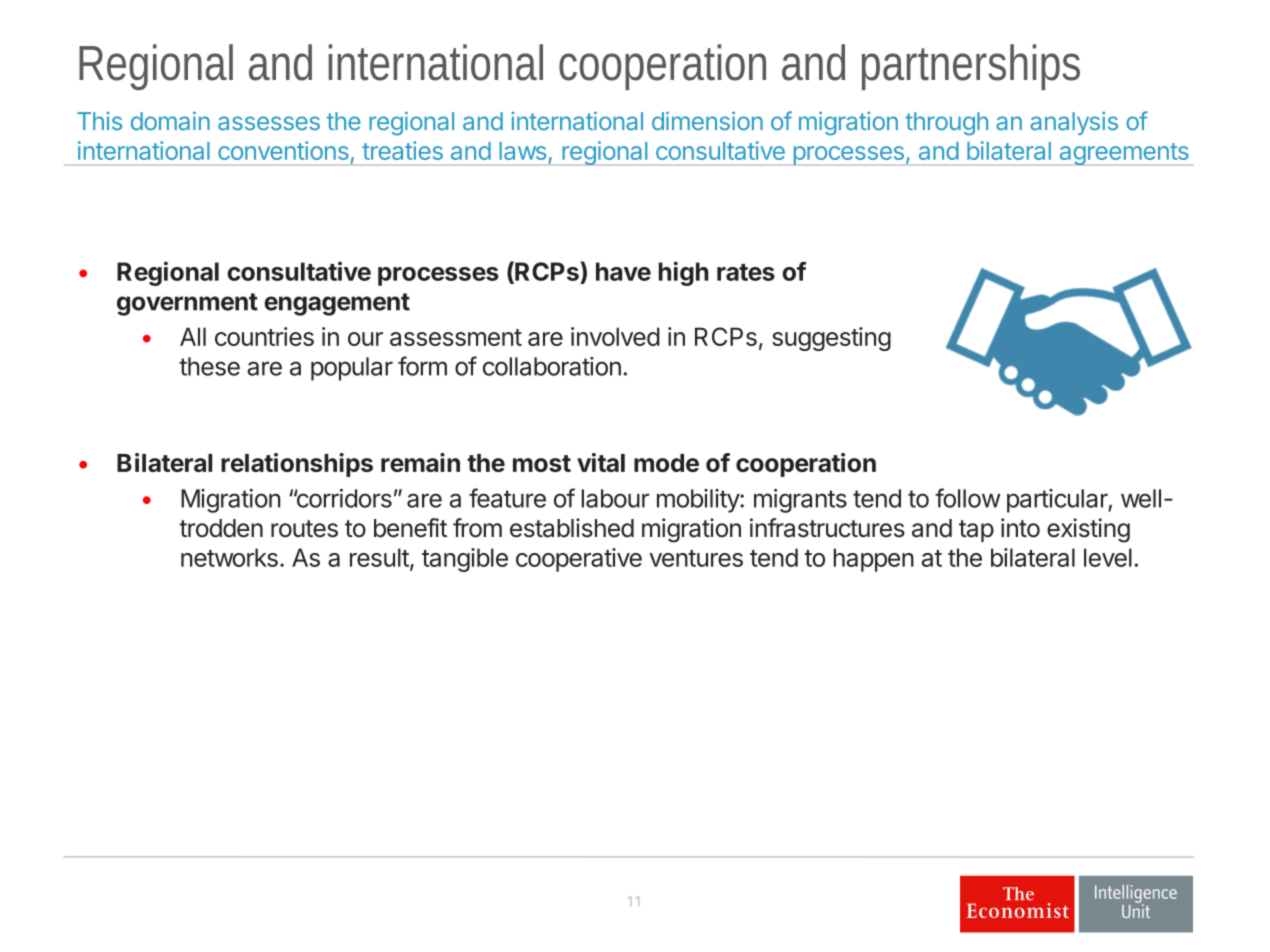 The height and width of the screenshot is (952, 1270). What do you see at coordinates (1124, 154) in the screenshot?
I see `agreements` at bounding box center [1124, 154].
